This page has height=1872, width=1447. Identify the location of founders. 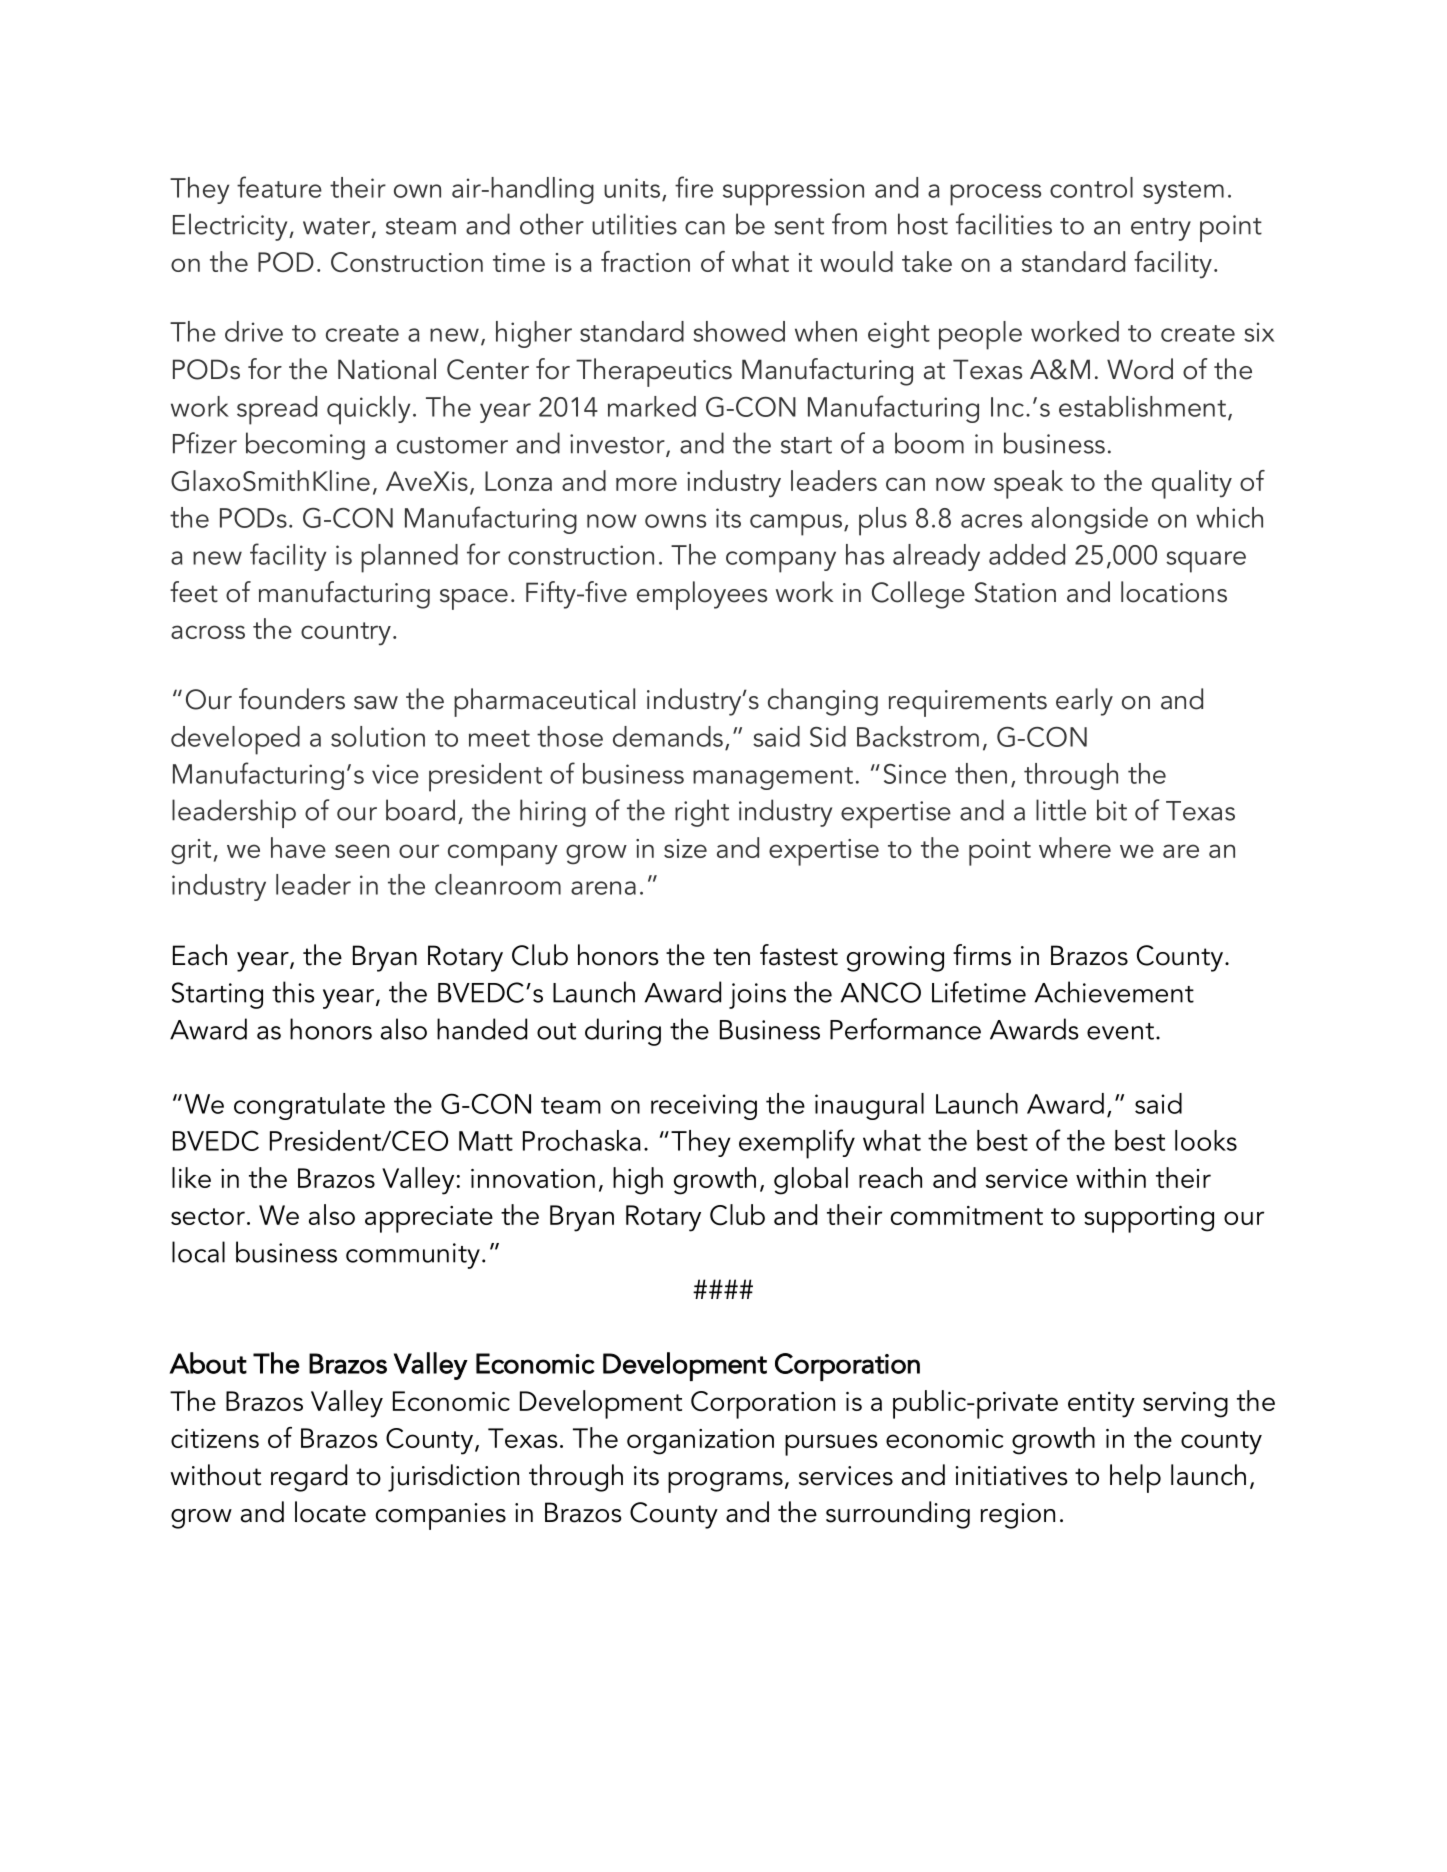
(292, 699).
